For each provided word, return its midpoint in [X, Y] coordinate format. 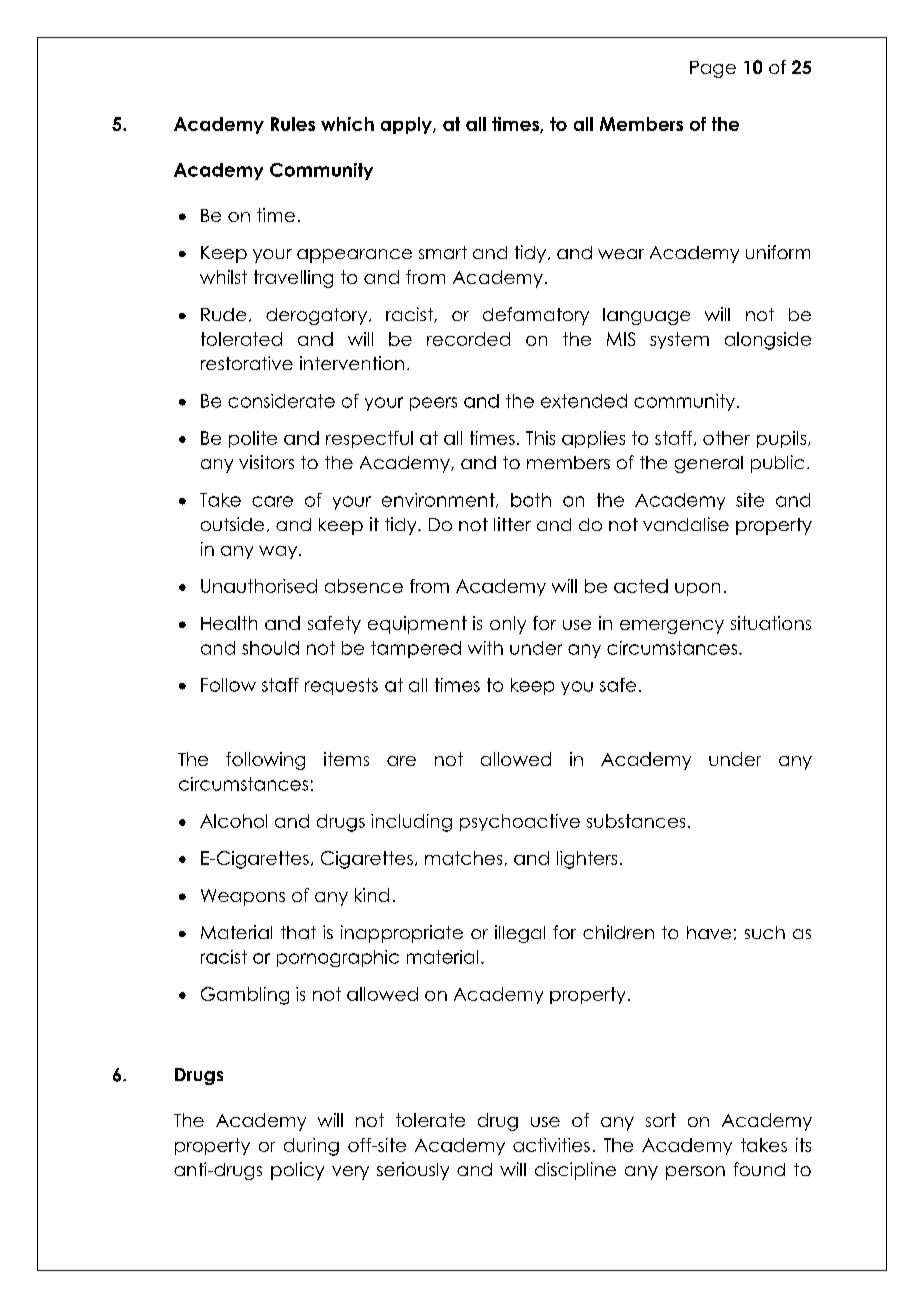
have [709, 932]
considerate [281, 401]
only [508, 625]
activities [551, 1145]
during [311, 1147]
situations [771, 623]
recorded [468, 339]
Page [713, 69]
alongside [768, 341]
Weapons [243, 897]
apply [407, 125]
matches [463, 858]
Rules [293, 124]
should [270, 648]
